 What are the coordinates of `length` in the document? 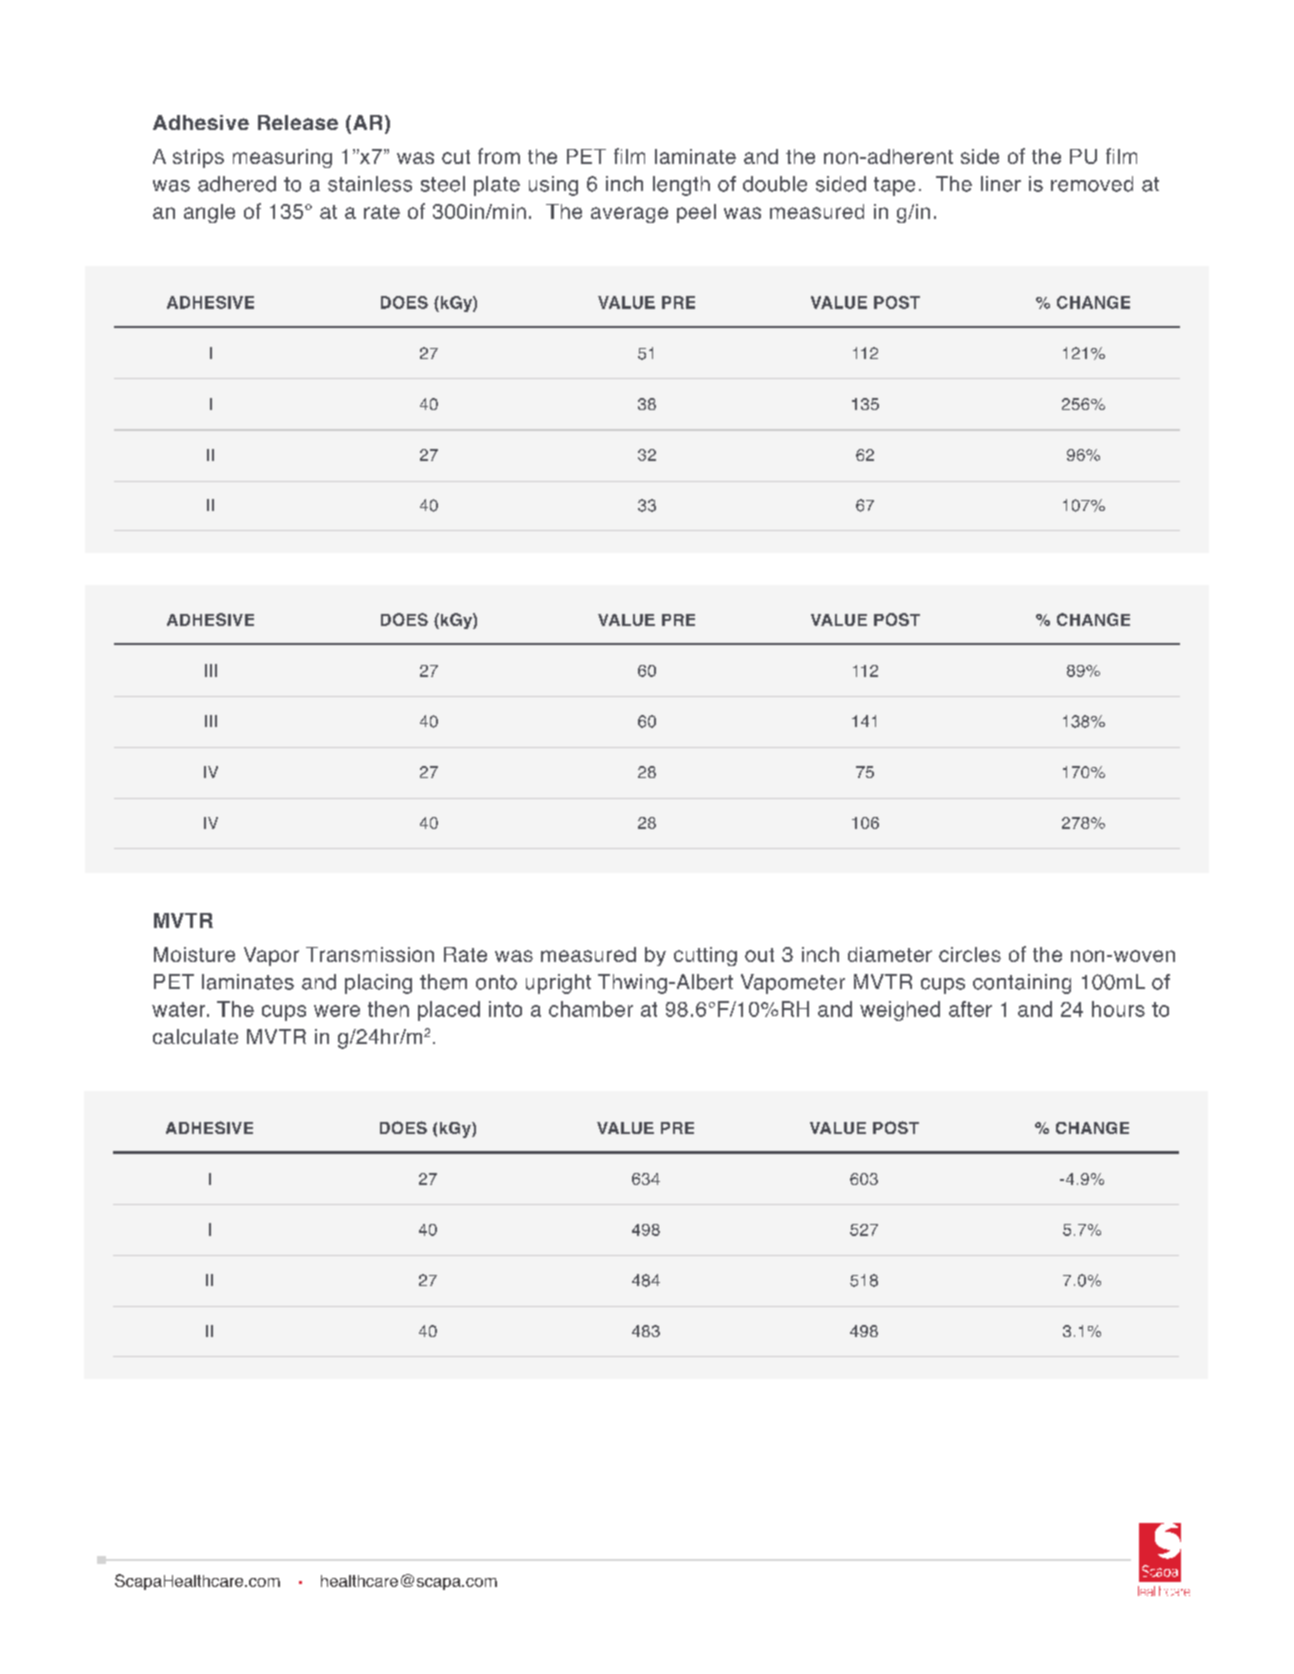 It's located at (681, 186).
